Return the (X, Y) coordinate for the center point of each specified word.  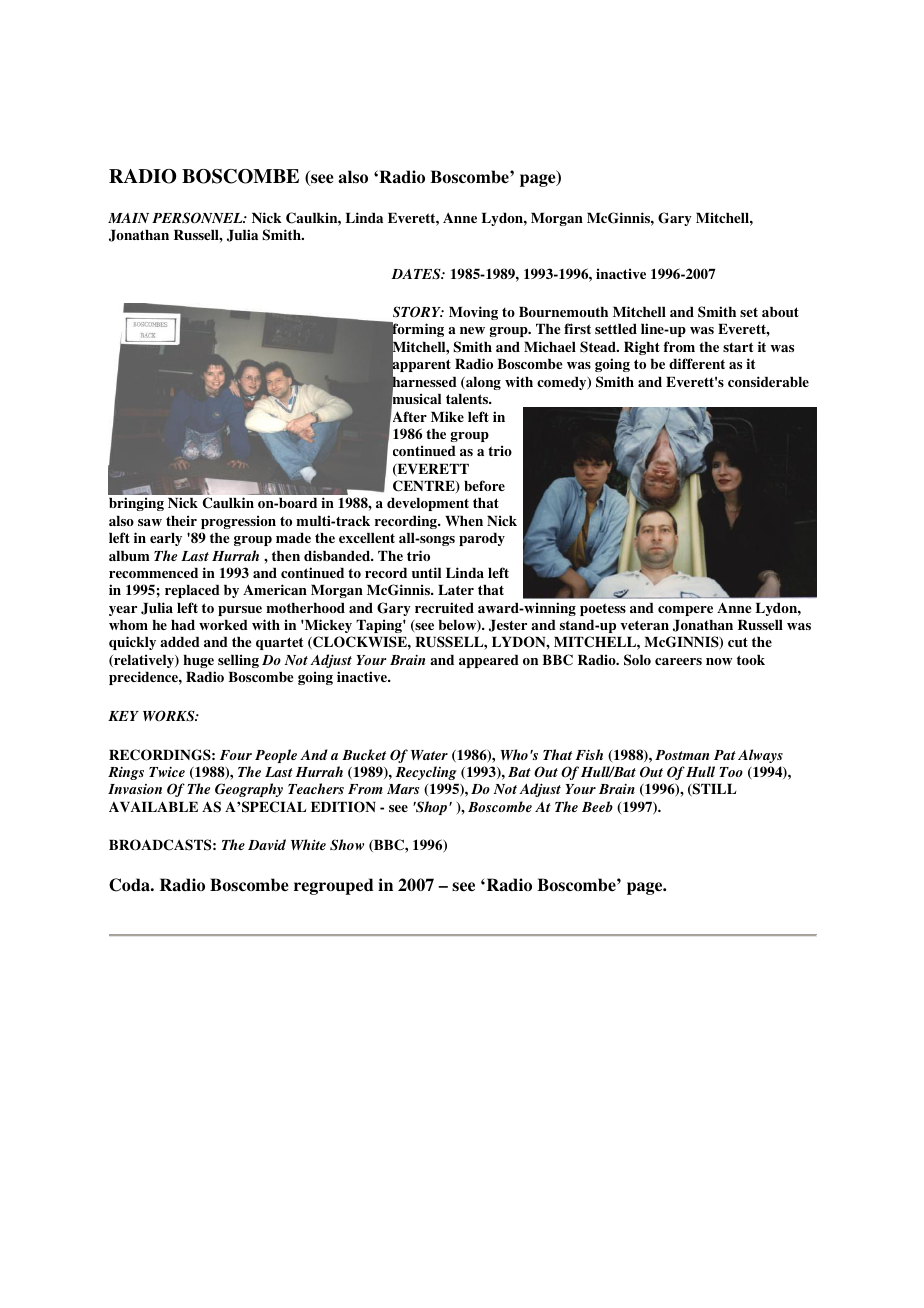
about (780, 312)
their (181, 520)
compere (685, 611)
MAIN (128, 218)
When (464, 521)
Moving (473, 313)
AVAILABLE (153, 806)
